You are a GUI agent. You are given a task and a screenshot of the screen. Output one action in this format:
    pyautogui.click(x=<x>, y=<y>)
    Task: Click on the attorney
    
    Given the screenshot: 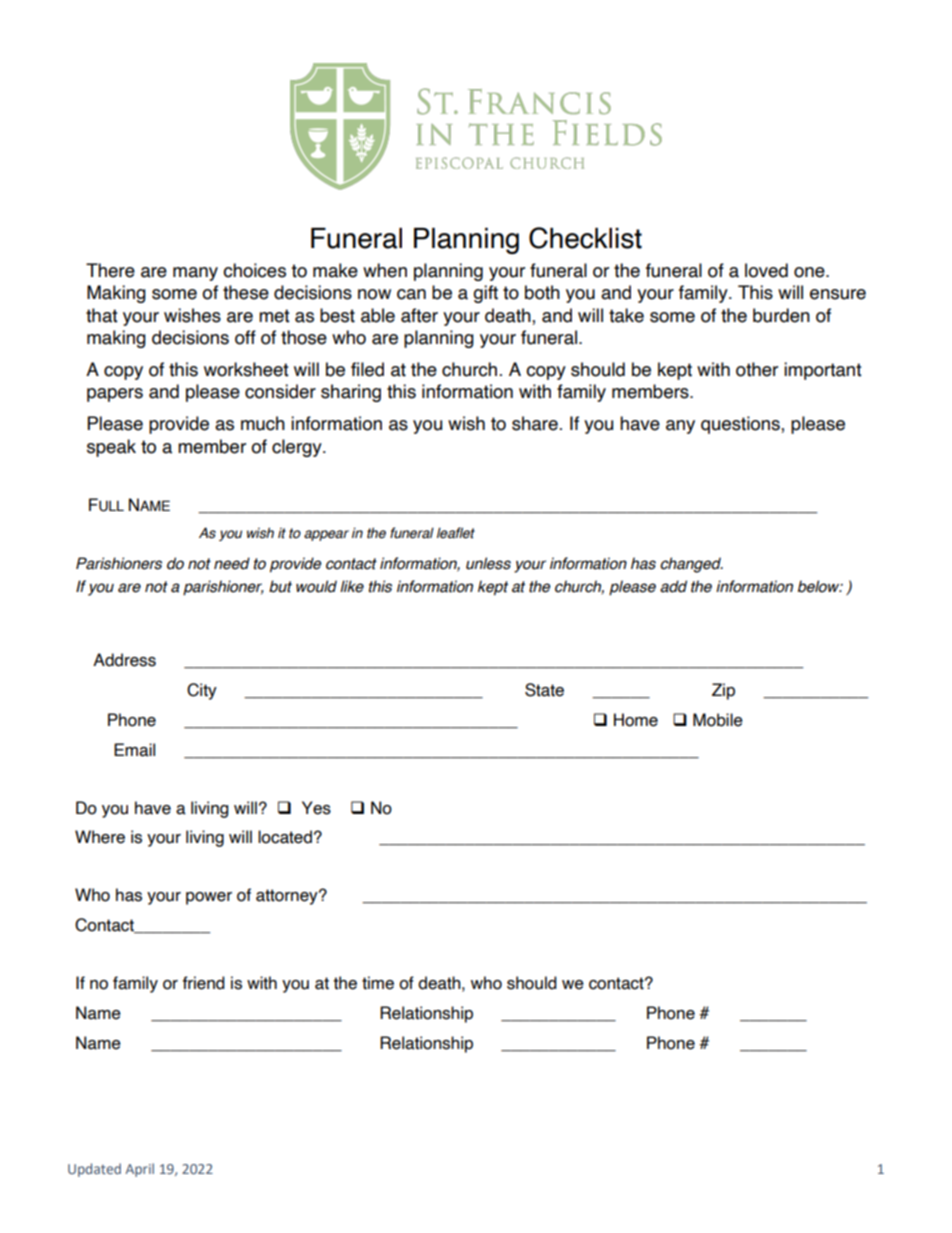 What is the action you would take?
    pyautogui.click(x=288, y=897)
